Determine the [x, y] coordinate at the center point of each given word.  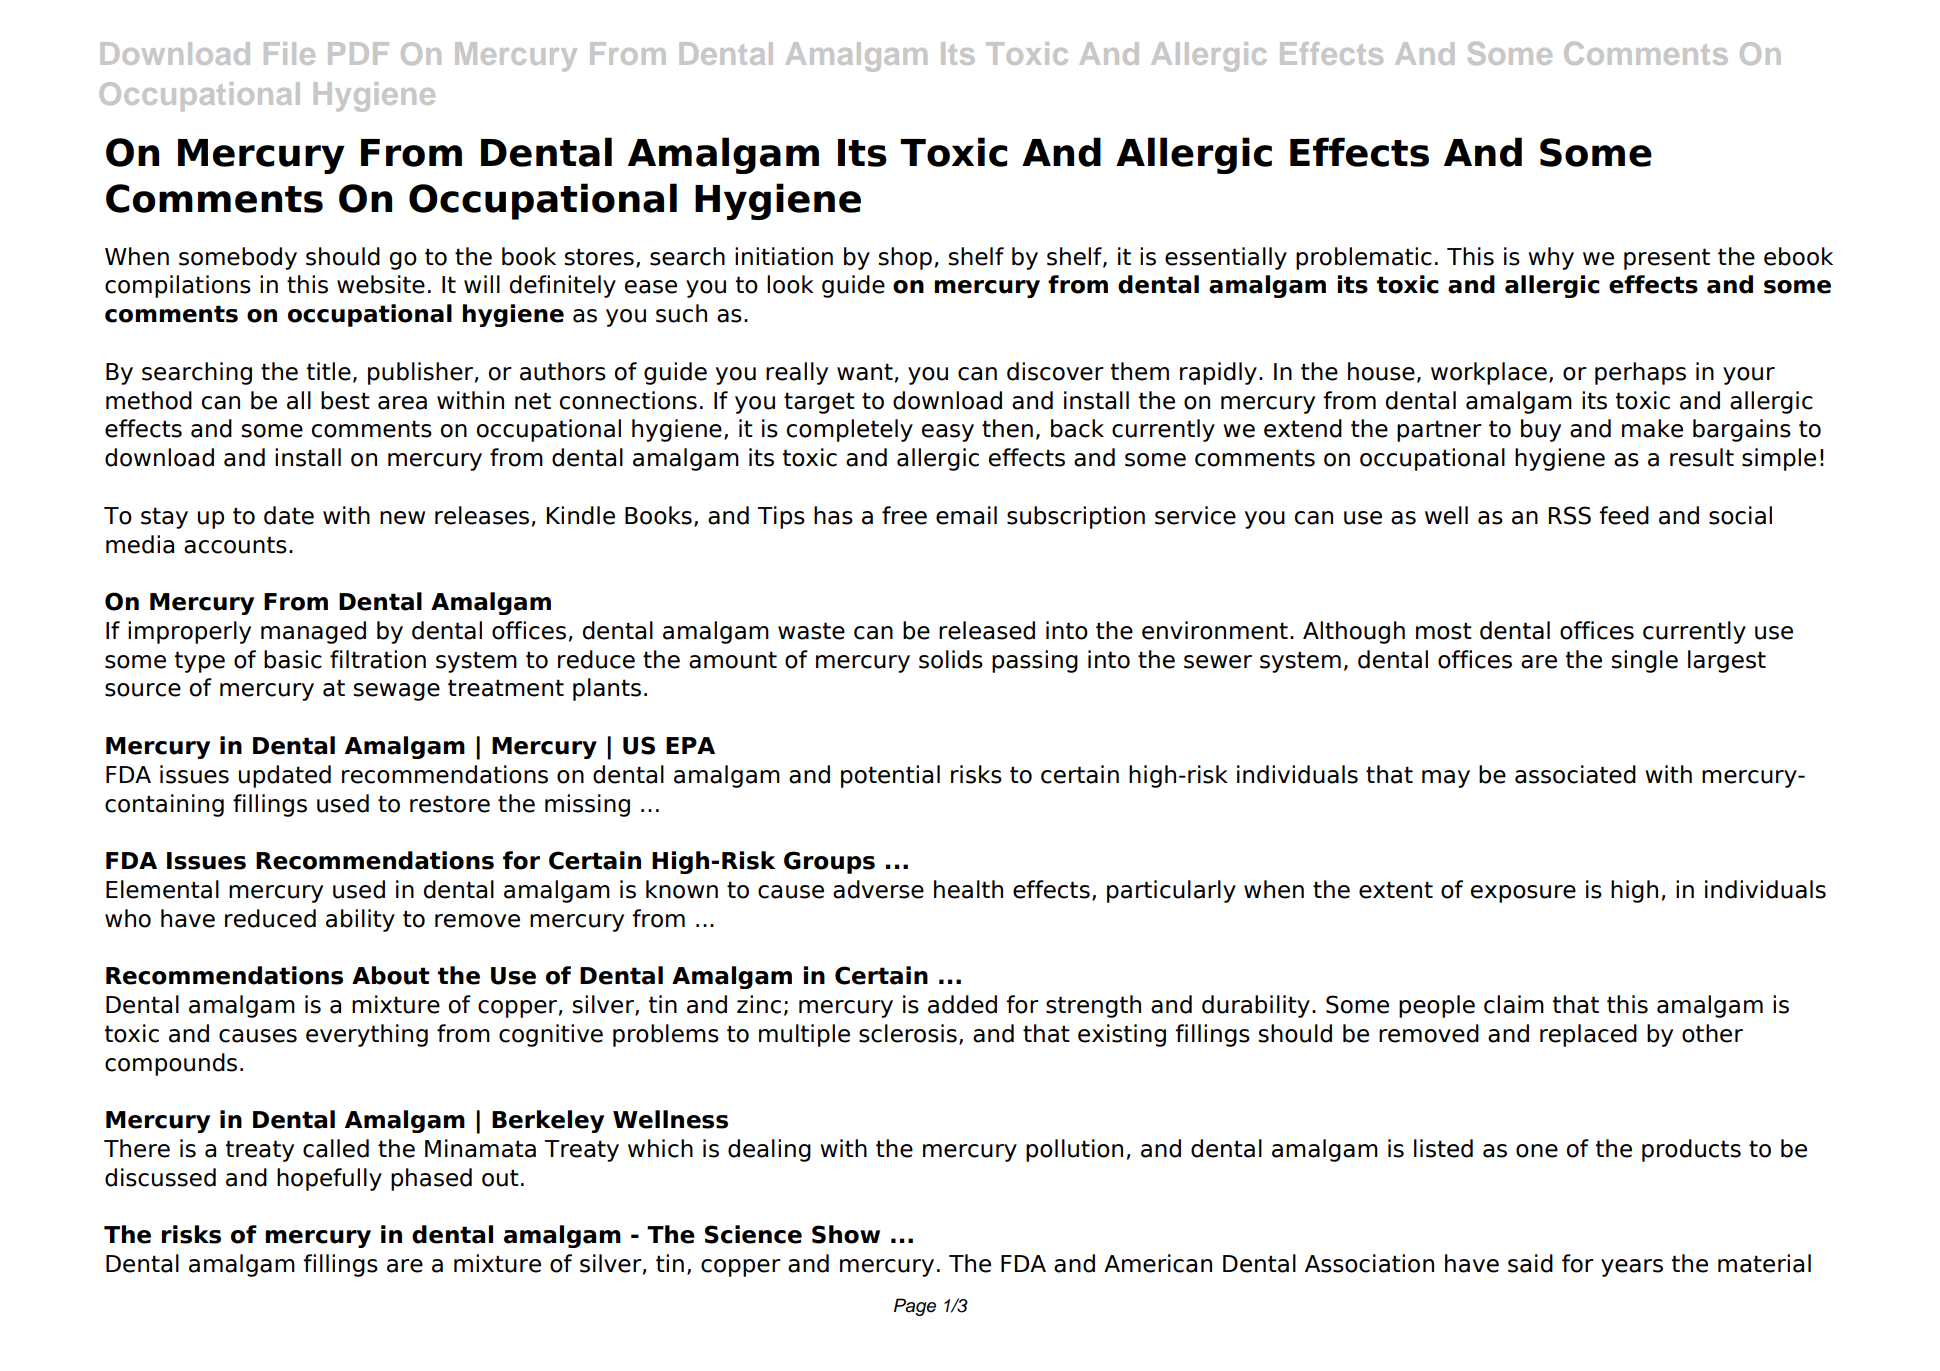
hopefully [329, 1179]
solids [951, 659]
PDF [358, 53]
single [1644, 661]
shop [905, 258]
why [1551, 258]
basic [293, 659]
